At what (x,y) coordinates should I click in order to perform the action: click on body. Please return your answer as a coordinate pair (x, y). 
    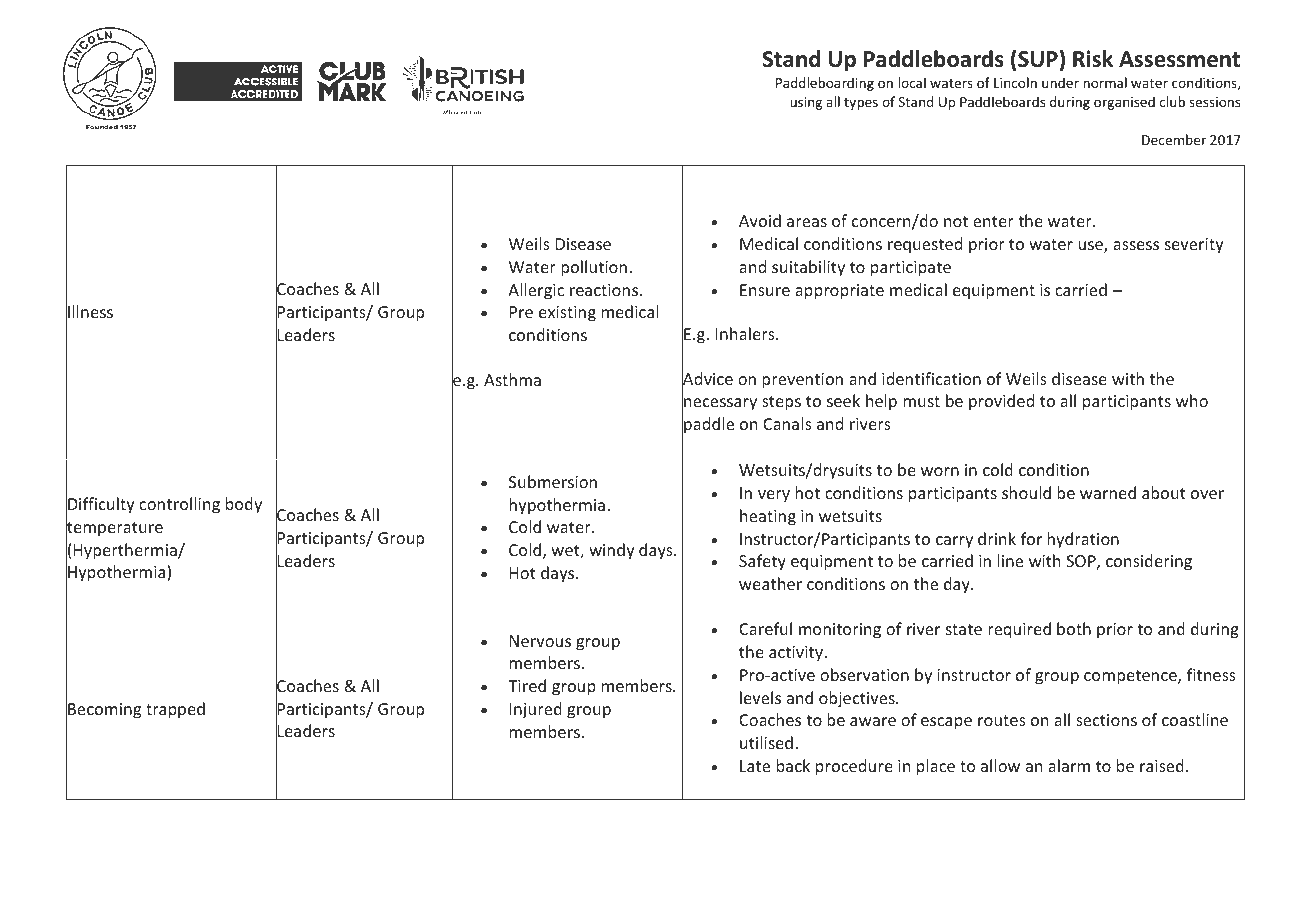
    Looking at the image, I should click on (244, 505).
